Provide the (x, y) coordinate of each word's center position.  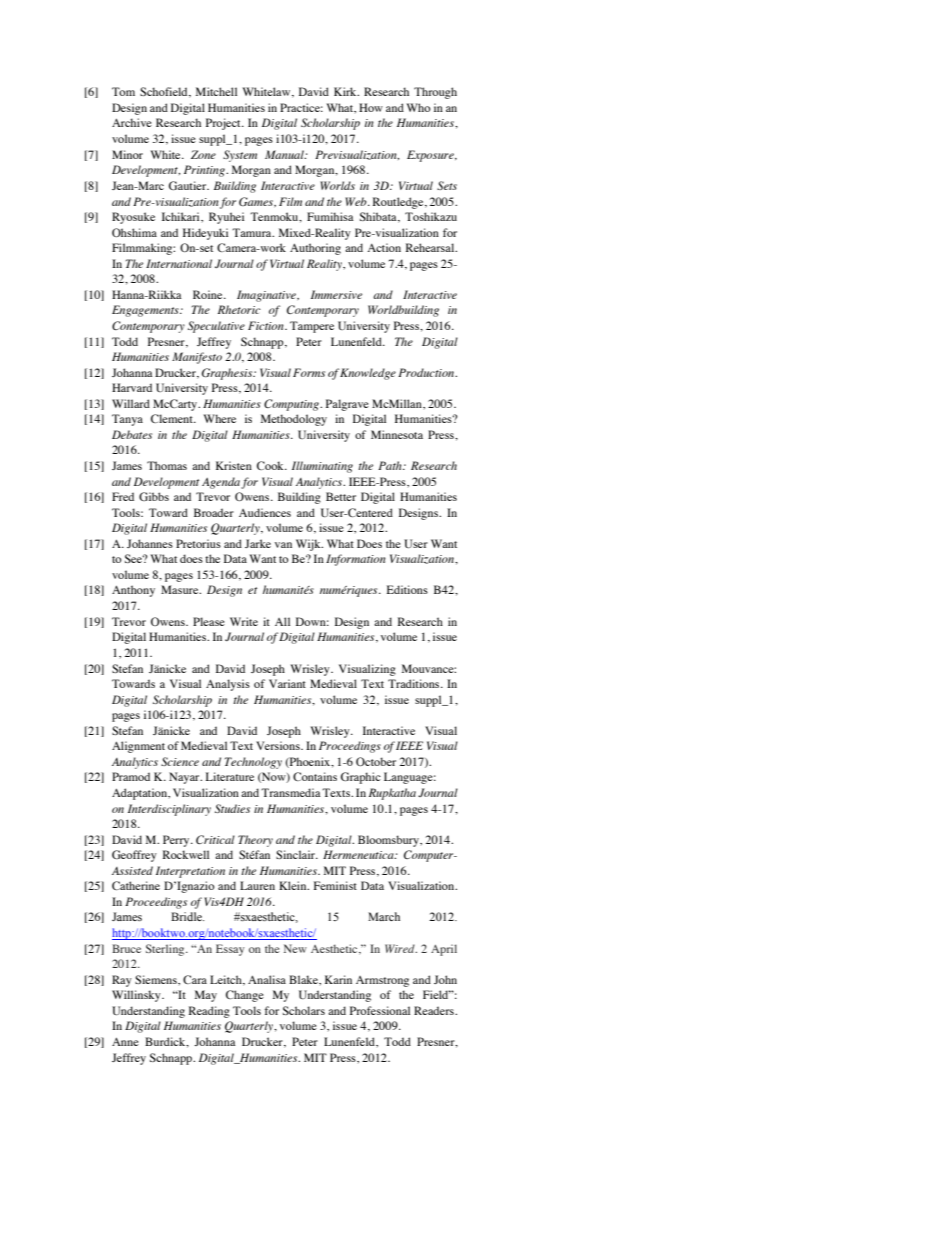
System (240, 156)
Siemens (157, 979)
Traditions (415, 683)
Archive (132, 122)
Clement (173, 418)
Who (419, 107)
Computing (292, 405)
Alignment (138, 747)
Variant (287, 683)
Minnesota (397, 434)
